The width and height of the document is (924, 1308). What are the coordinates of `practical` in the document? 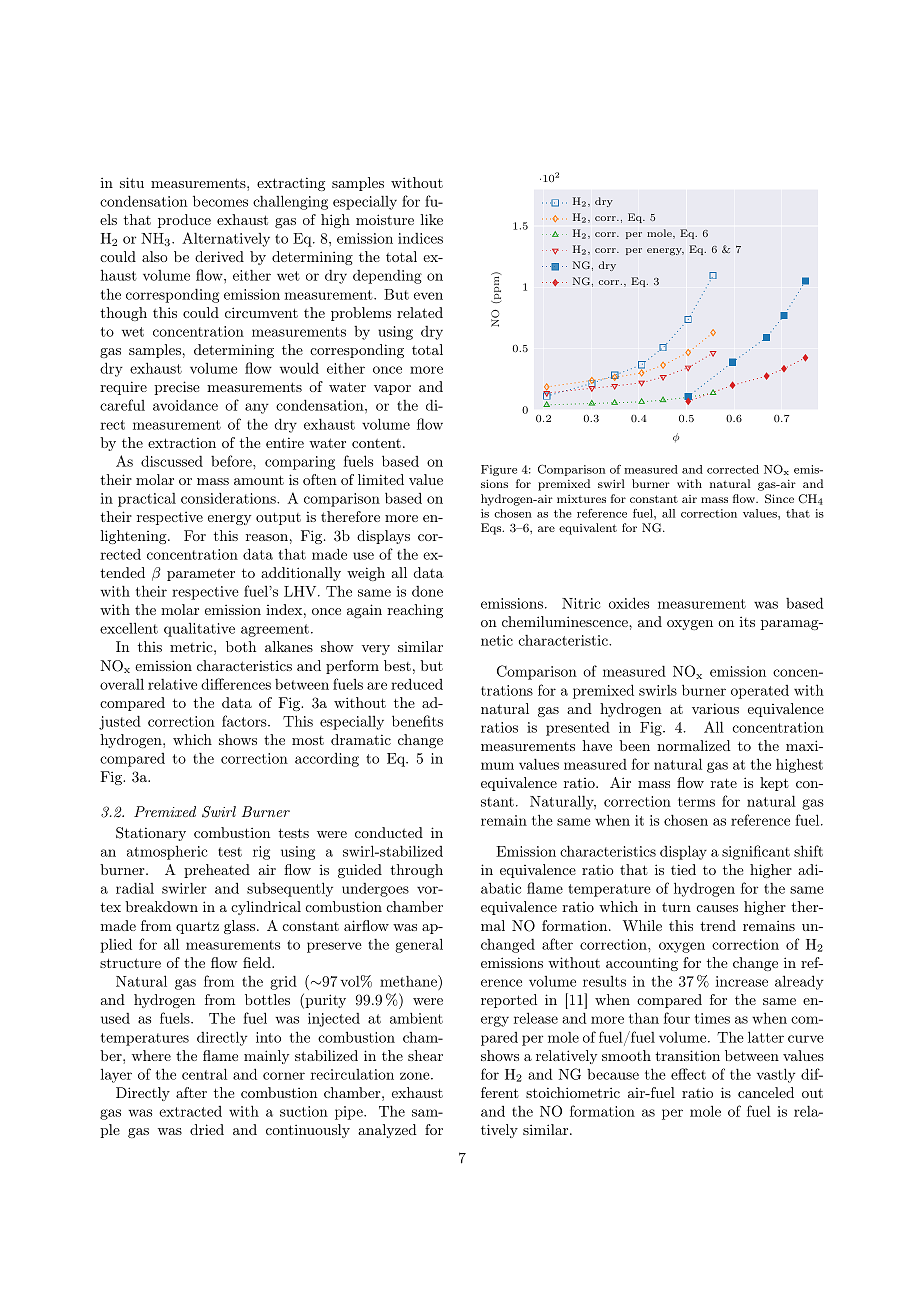 It's located at (147, 500).
